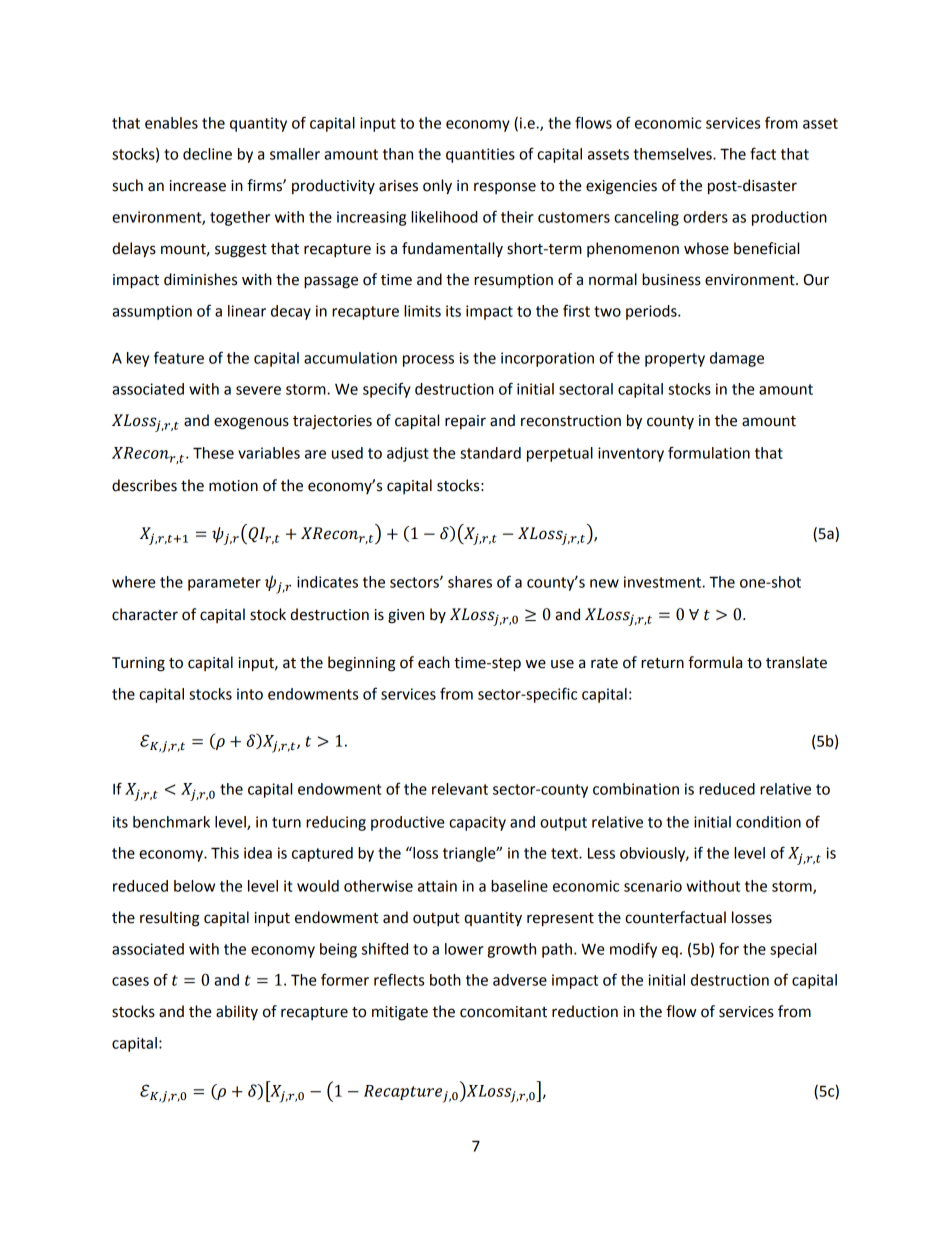  Describe the element at coordinates (207, 154) in the image. I see `decline` at that location.
